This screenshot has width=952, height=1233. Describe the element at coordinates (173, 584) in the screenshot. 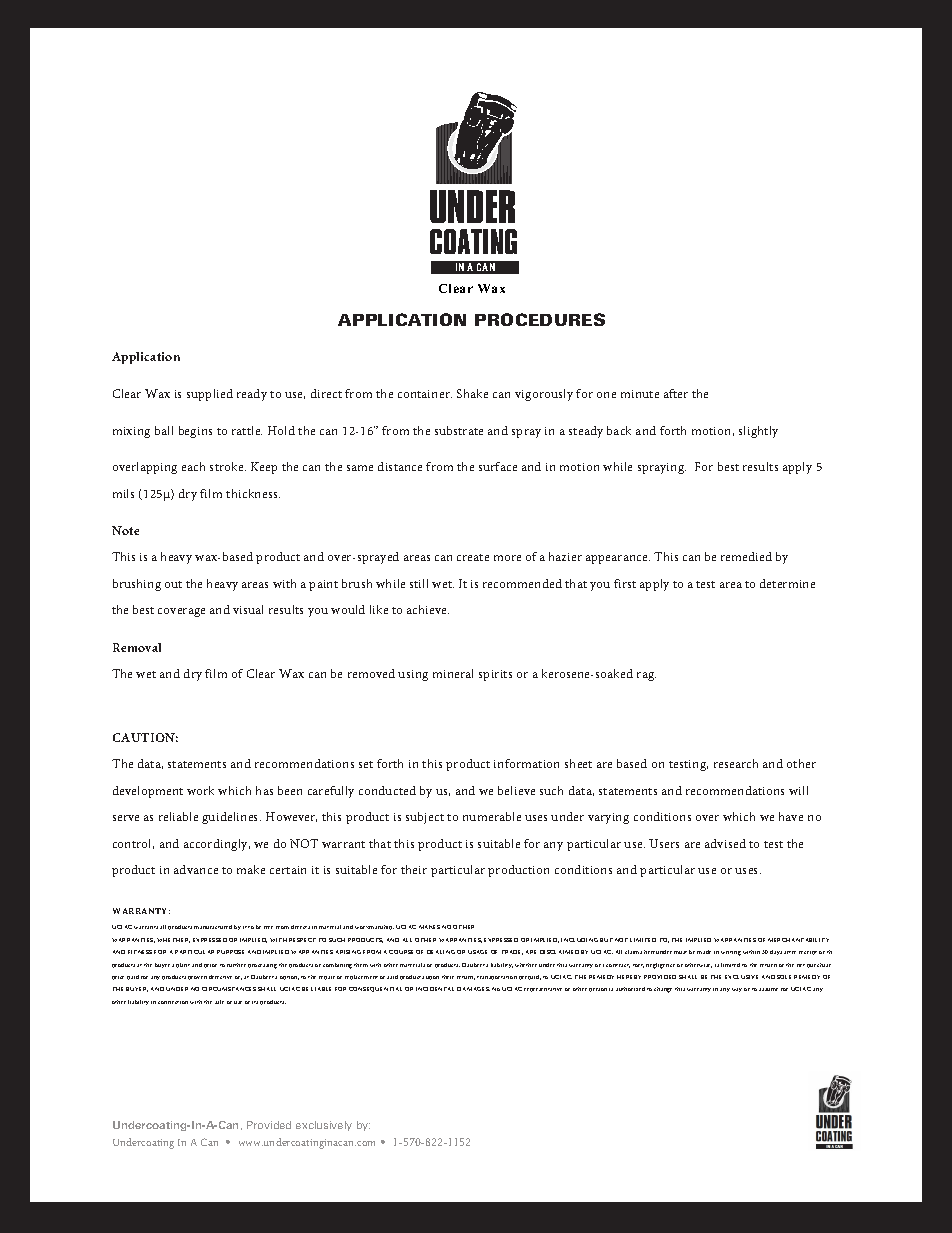

I see `out` at that location.
